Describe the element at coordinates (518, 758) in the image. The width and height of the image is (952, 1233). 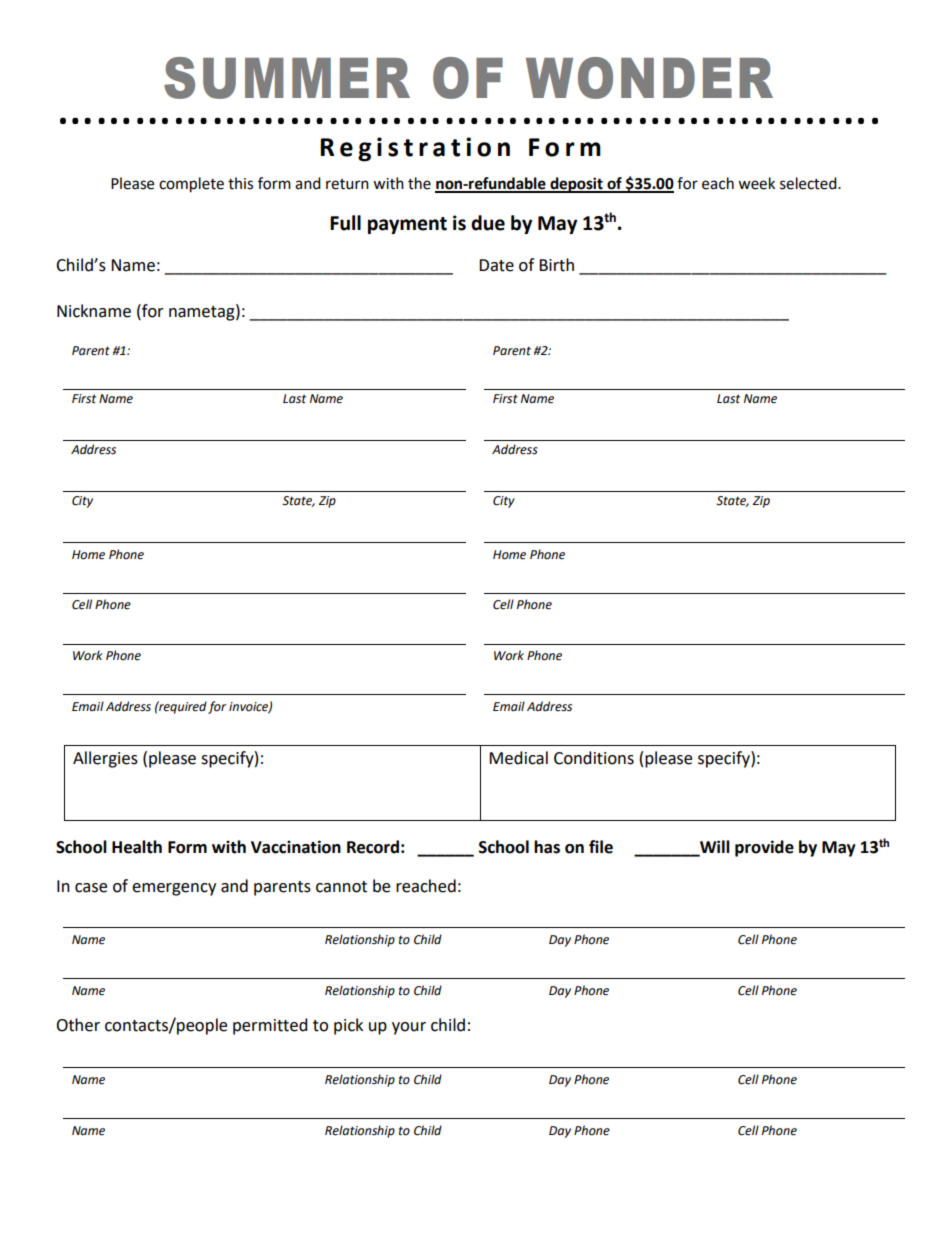
I see `Medical` at that location.
